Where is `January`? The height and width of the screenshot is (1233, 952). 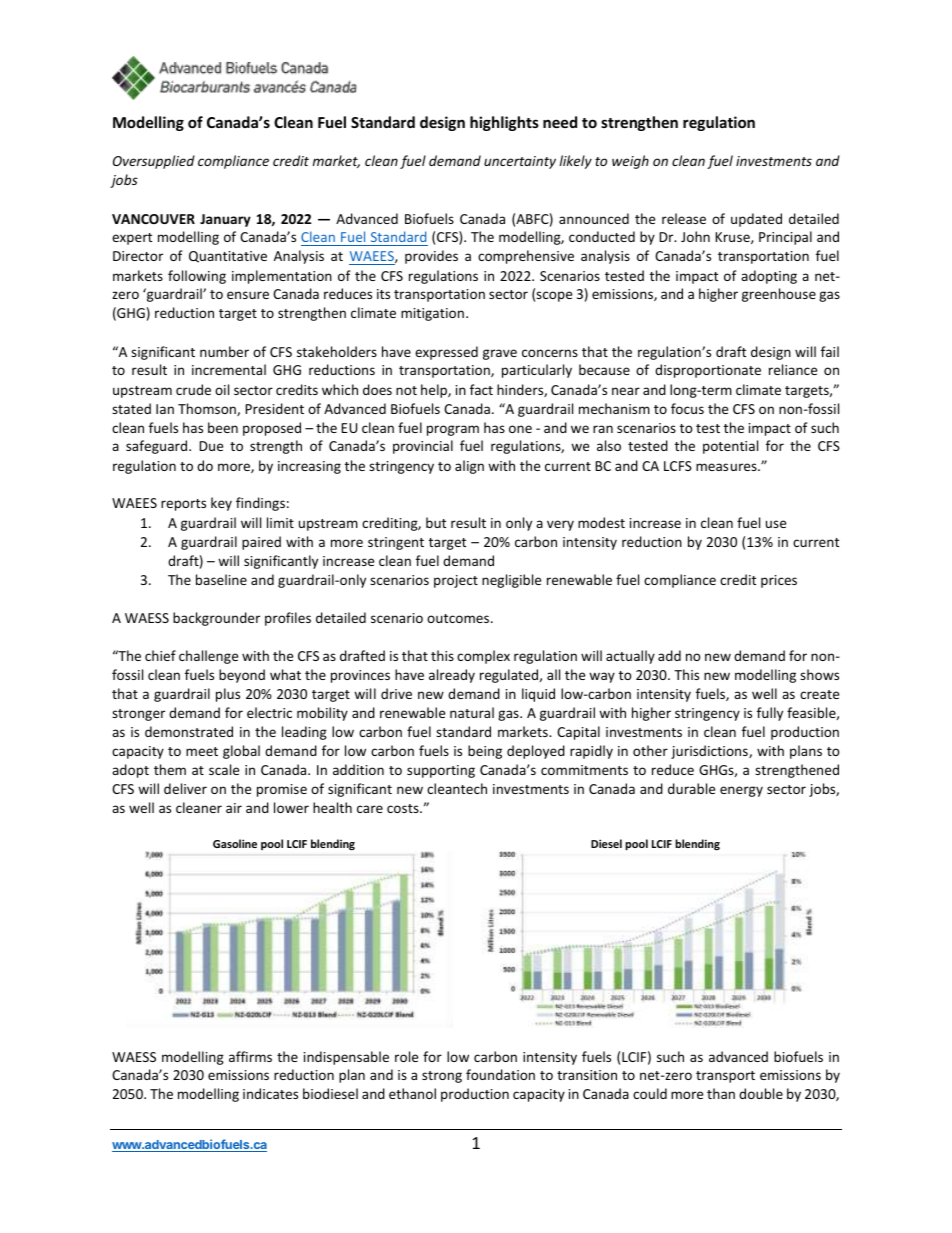
January is located at coordinates (225, 220).
